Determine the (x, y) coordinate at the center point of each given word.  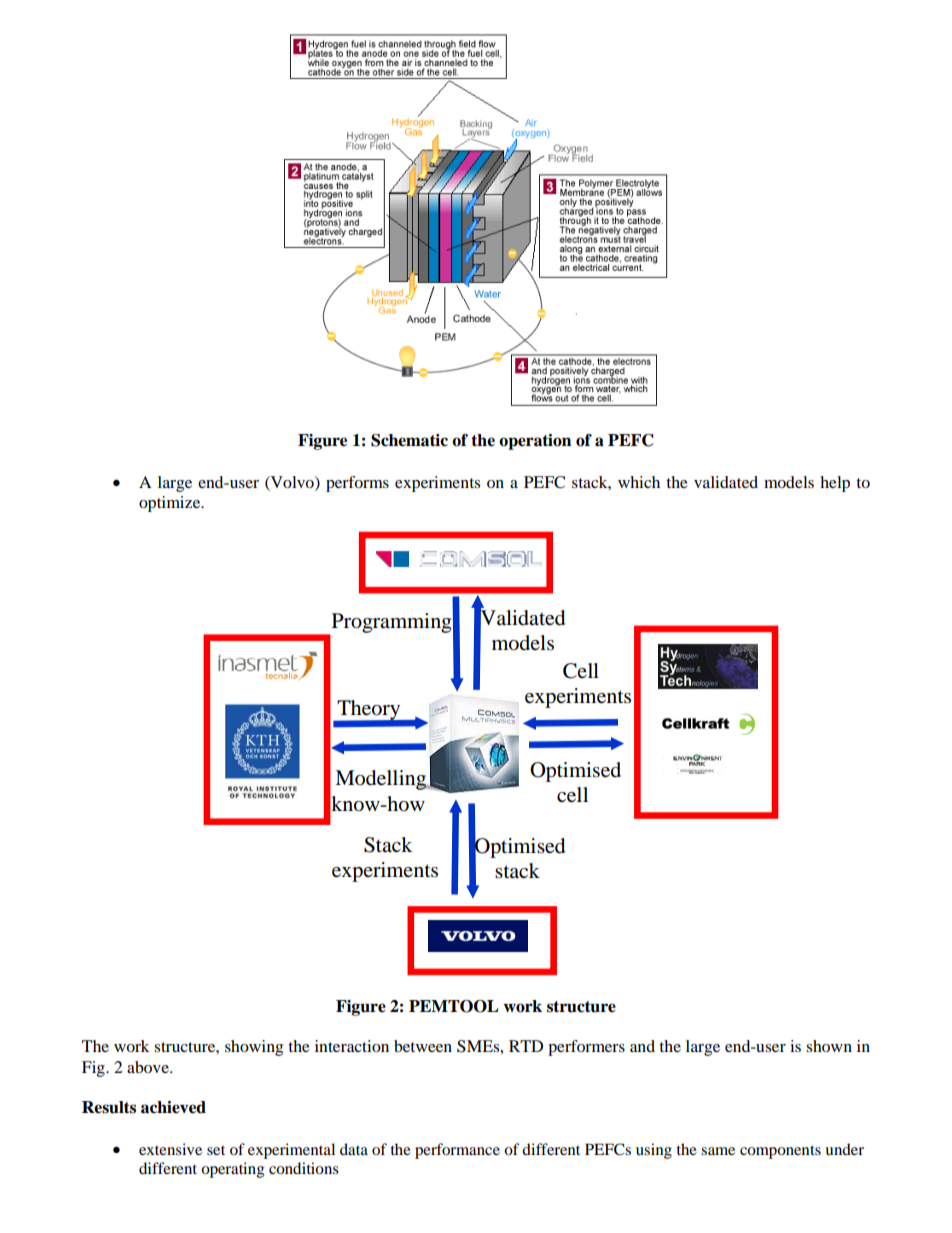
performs (357, 484)
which (639, 482)
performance (457, 1151)
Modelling (382, 780)
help (835, 484)
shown (829, 1046)
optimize (171, 504)
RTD (526, 1046)
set (216, 1150)
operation (535, 442)
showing (254, 1048)
